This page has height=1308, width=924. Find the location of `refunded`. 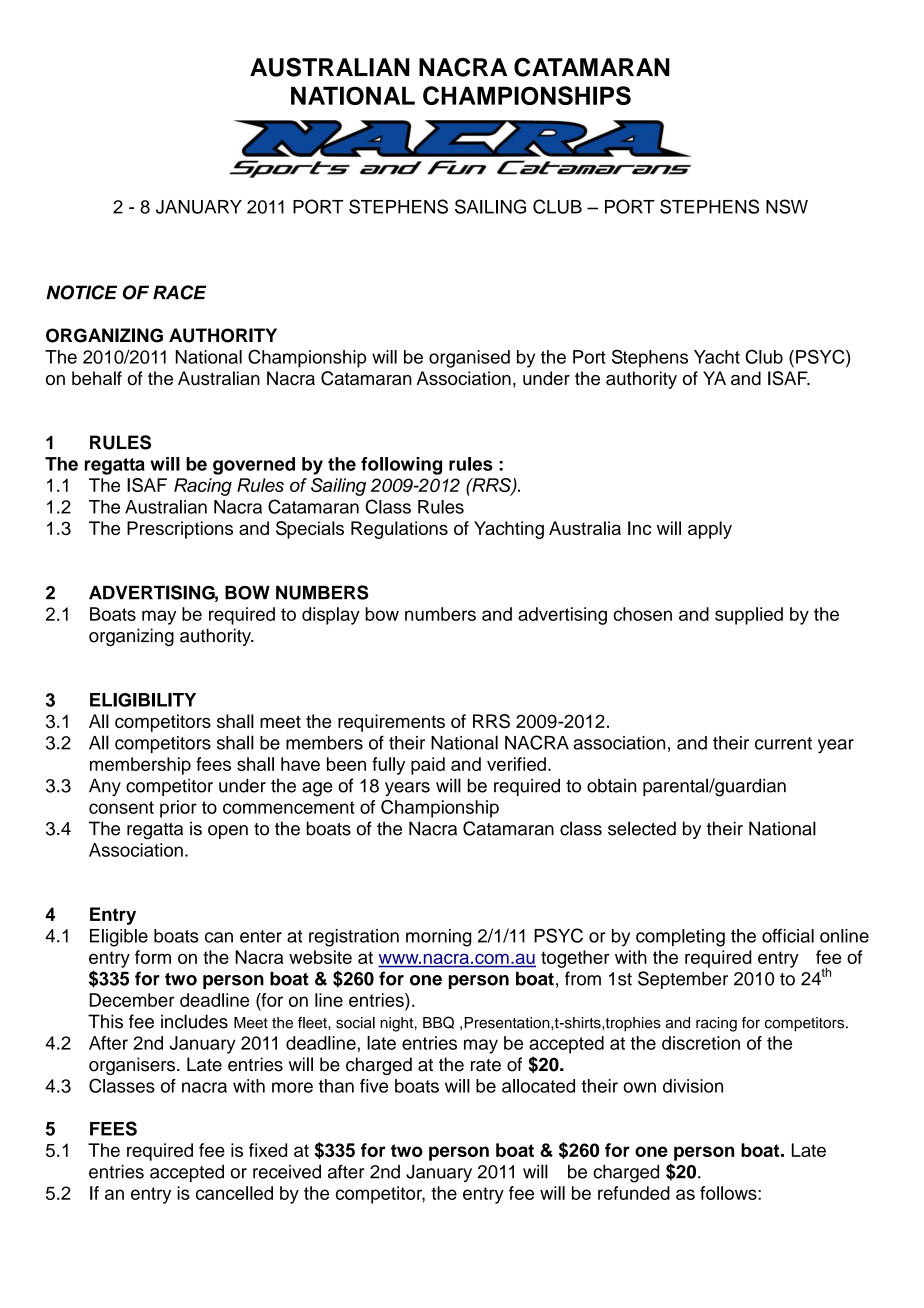

refunded is located at coordinates (634, 1193).
